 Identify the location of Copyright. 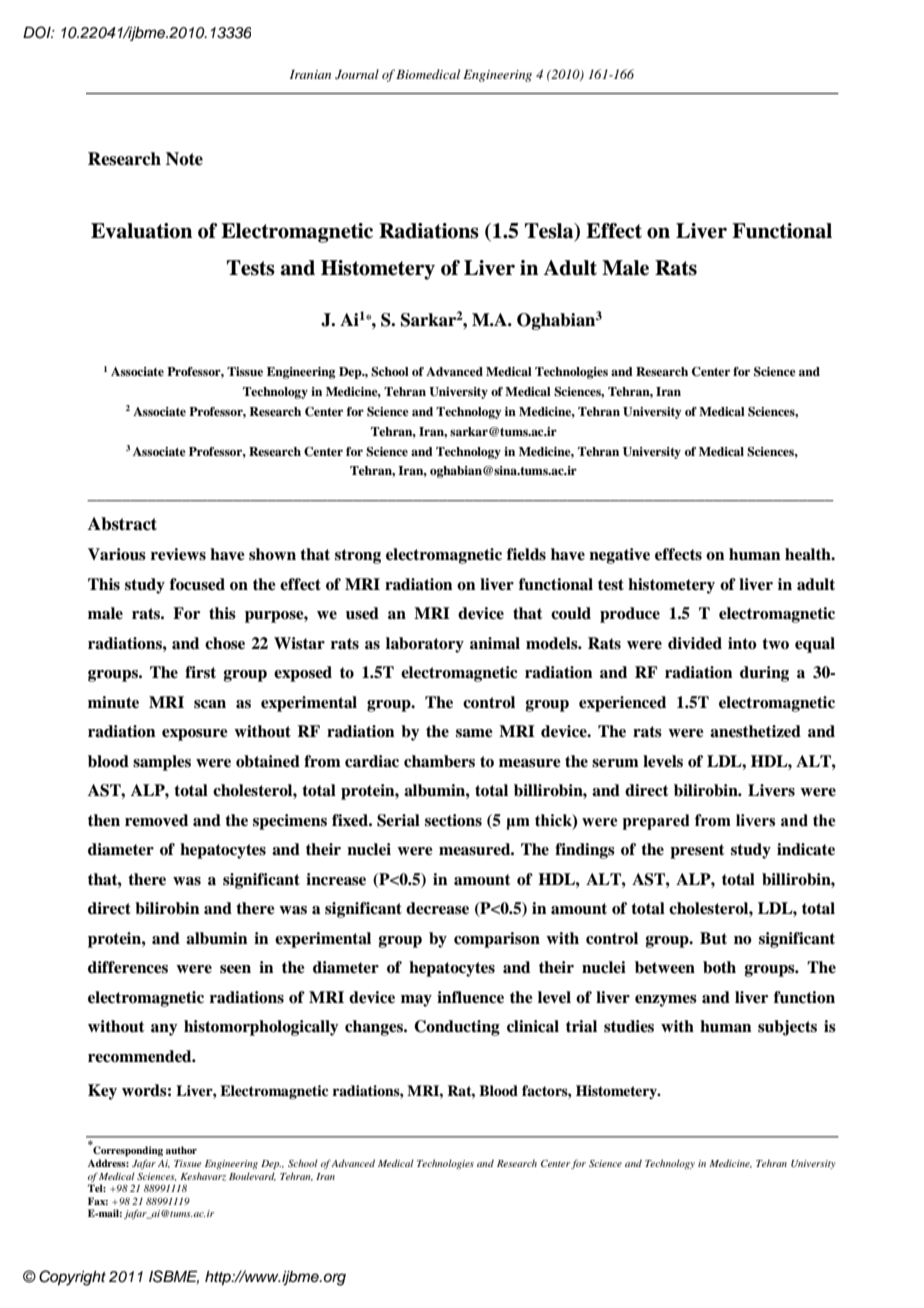
(72, 1278).
